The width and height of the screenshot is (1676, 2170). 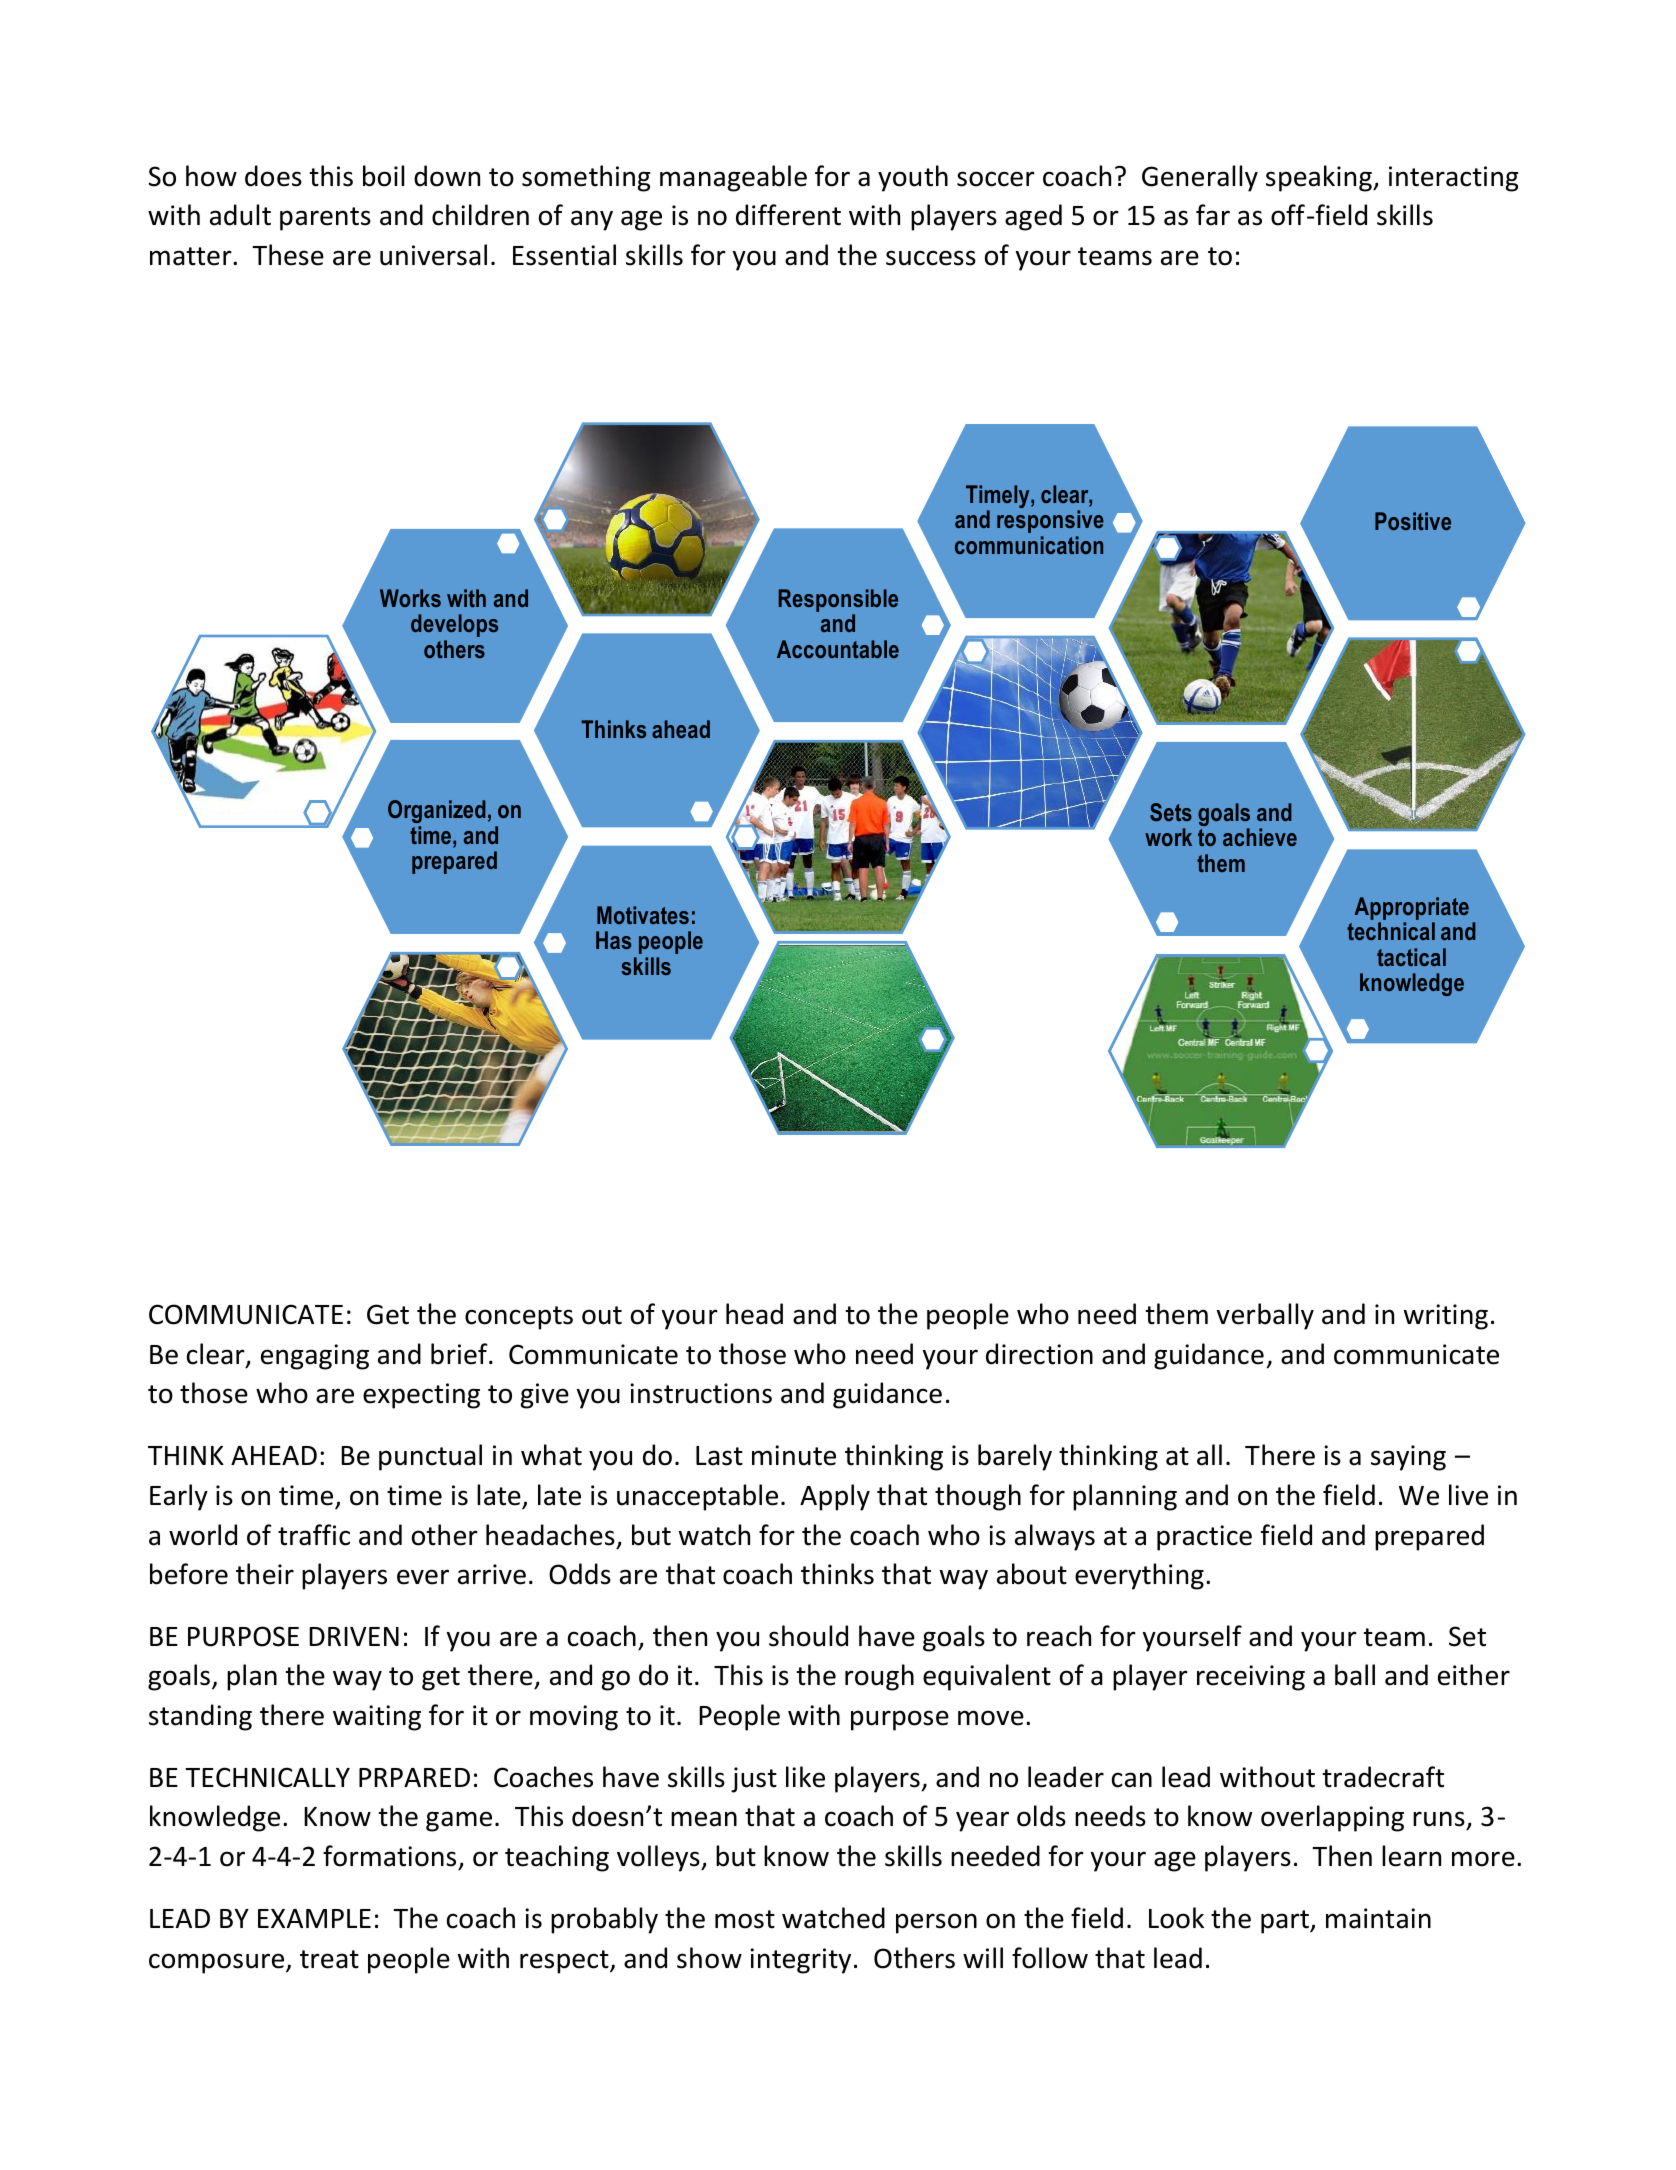 I want to click on engaging, so click(x=315, y=1357).
